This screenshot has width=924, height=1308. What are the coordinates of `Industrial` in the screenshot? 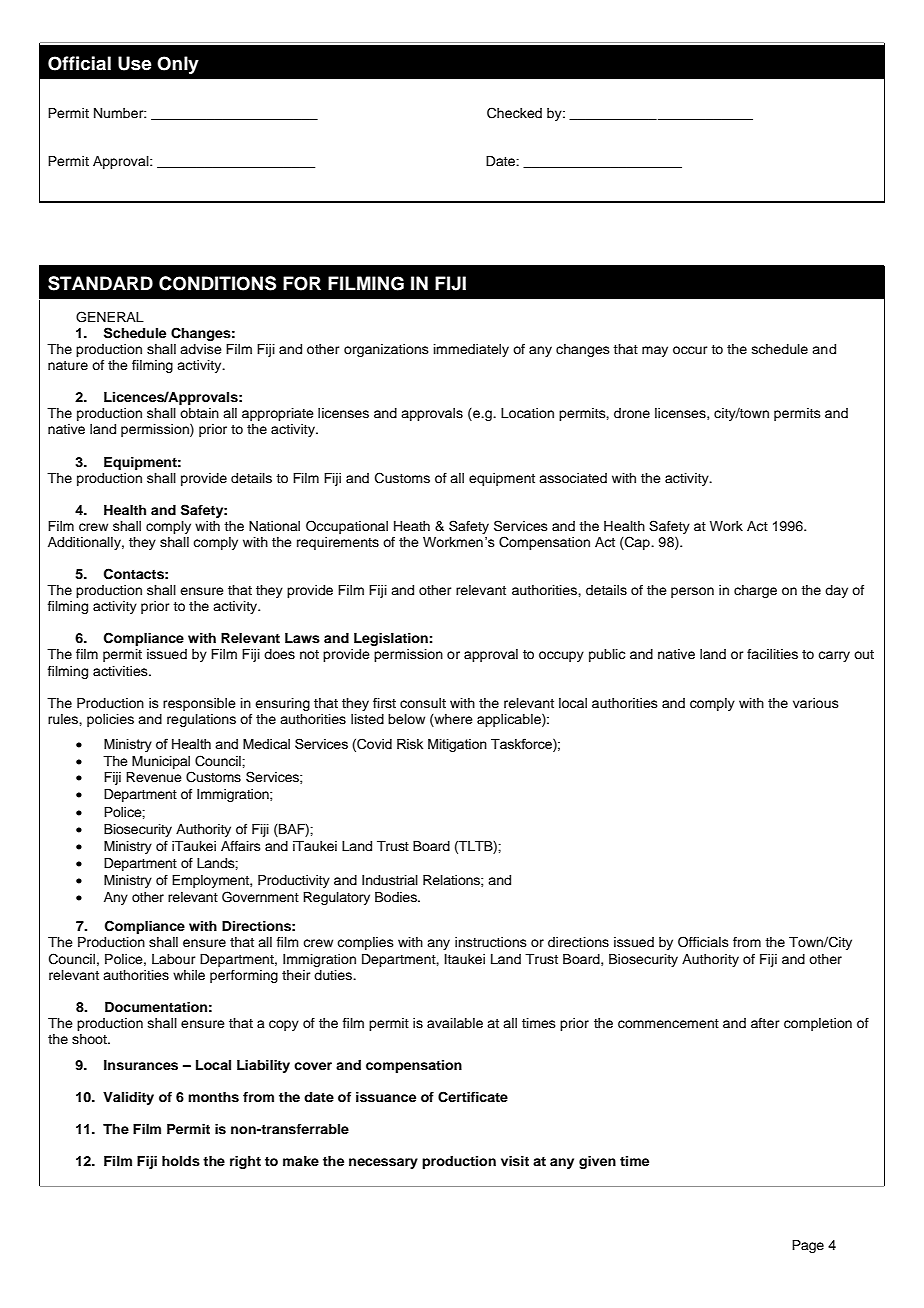 It's located at (390, 880).
